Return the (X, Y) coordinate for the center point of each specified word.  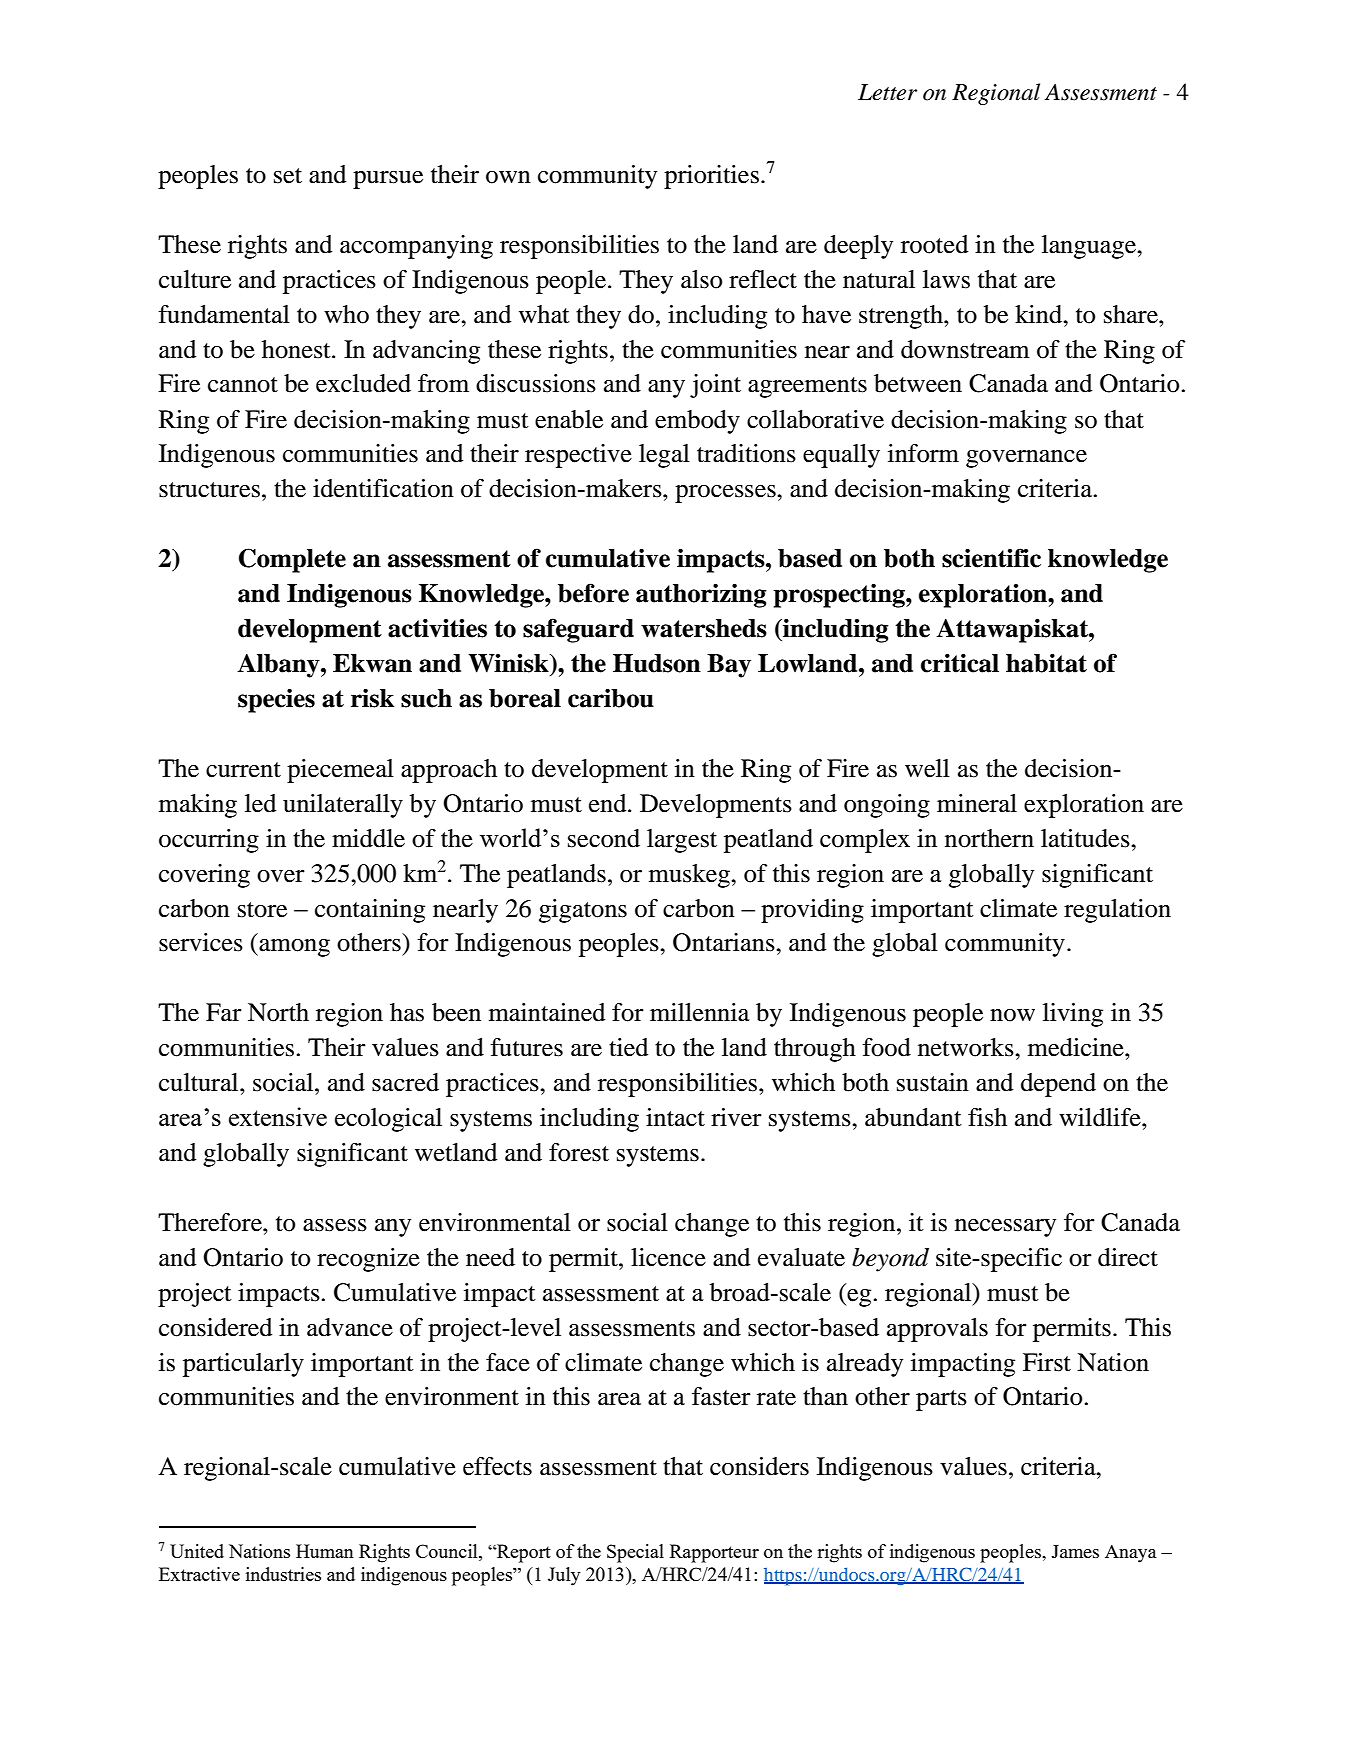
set (288, 176)
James (1075, 1551)
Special (635, 1553)
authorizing (701, 595)
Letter (887, 92)
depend (1058, 1085)
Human (325, 1551)
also (701, 279)
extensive (278, 1116)
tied (628, 1047)
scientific (991, 558)
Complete (292, 560)
